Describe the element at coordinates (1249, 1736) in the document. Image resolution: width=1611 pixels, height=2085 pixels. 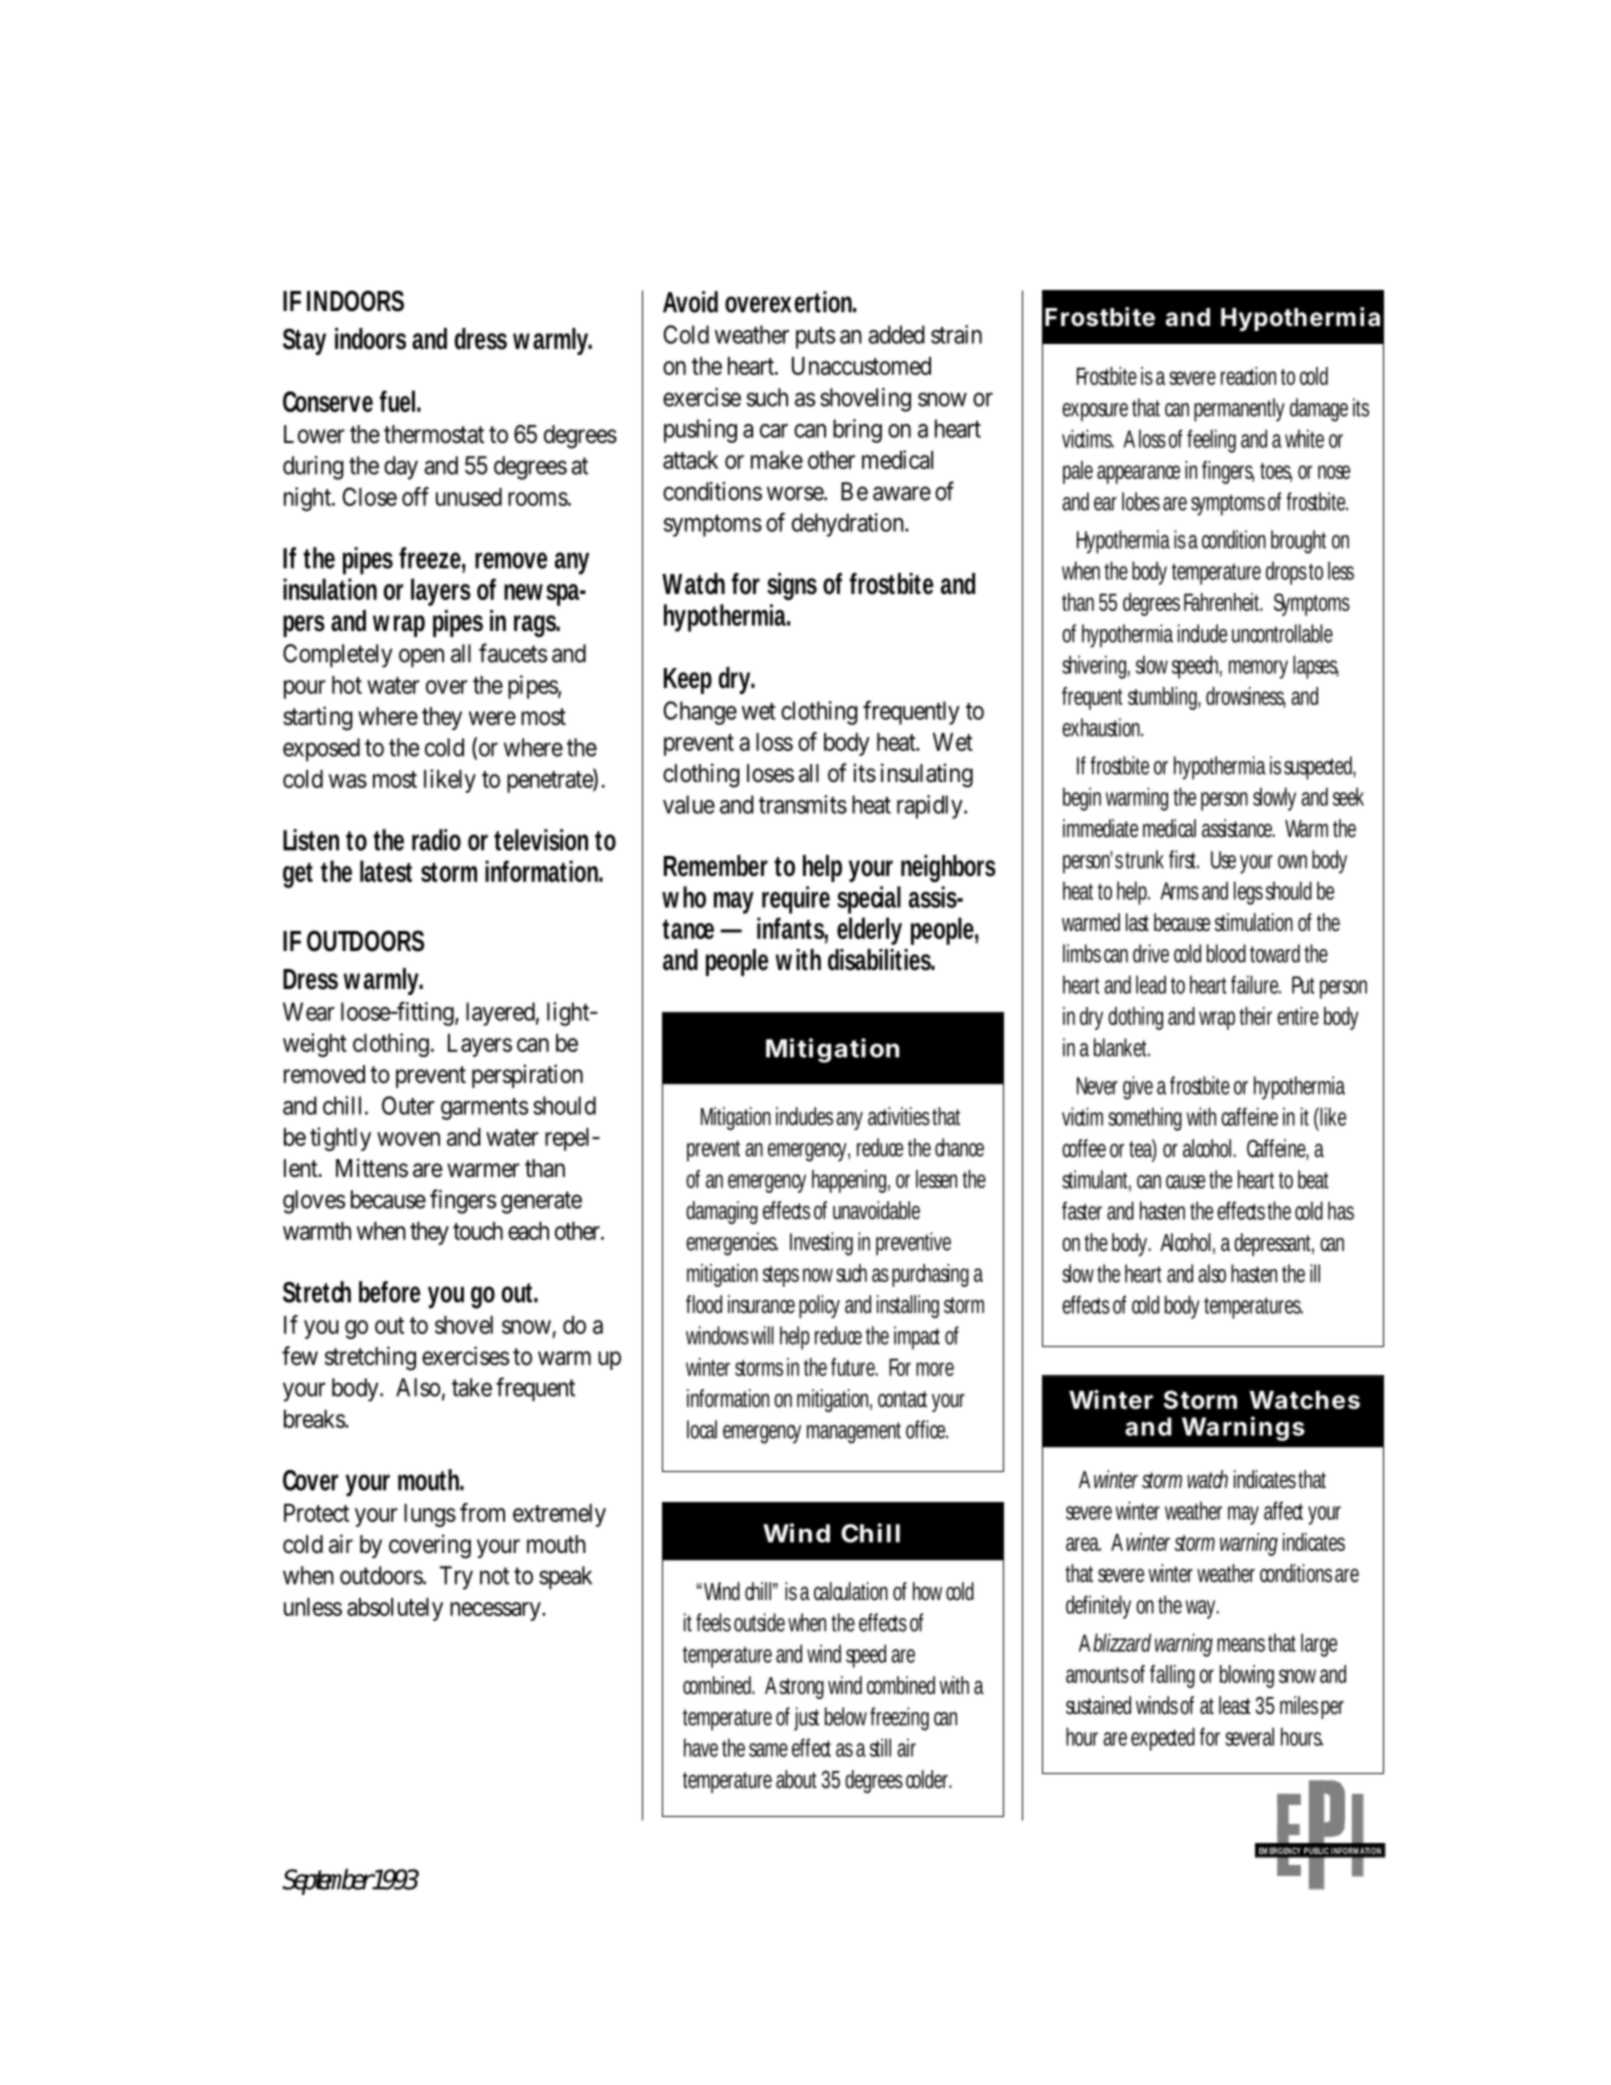
I see `several` at that location.
